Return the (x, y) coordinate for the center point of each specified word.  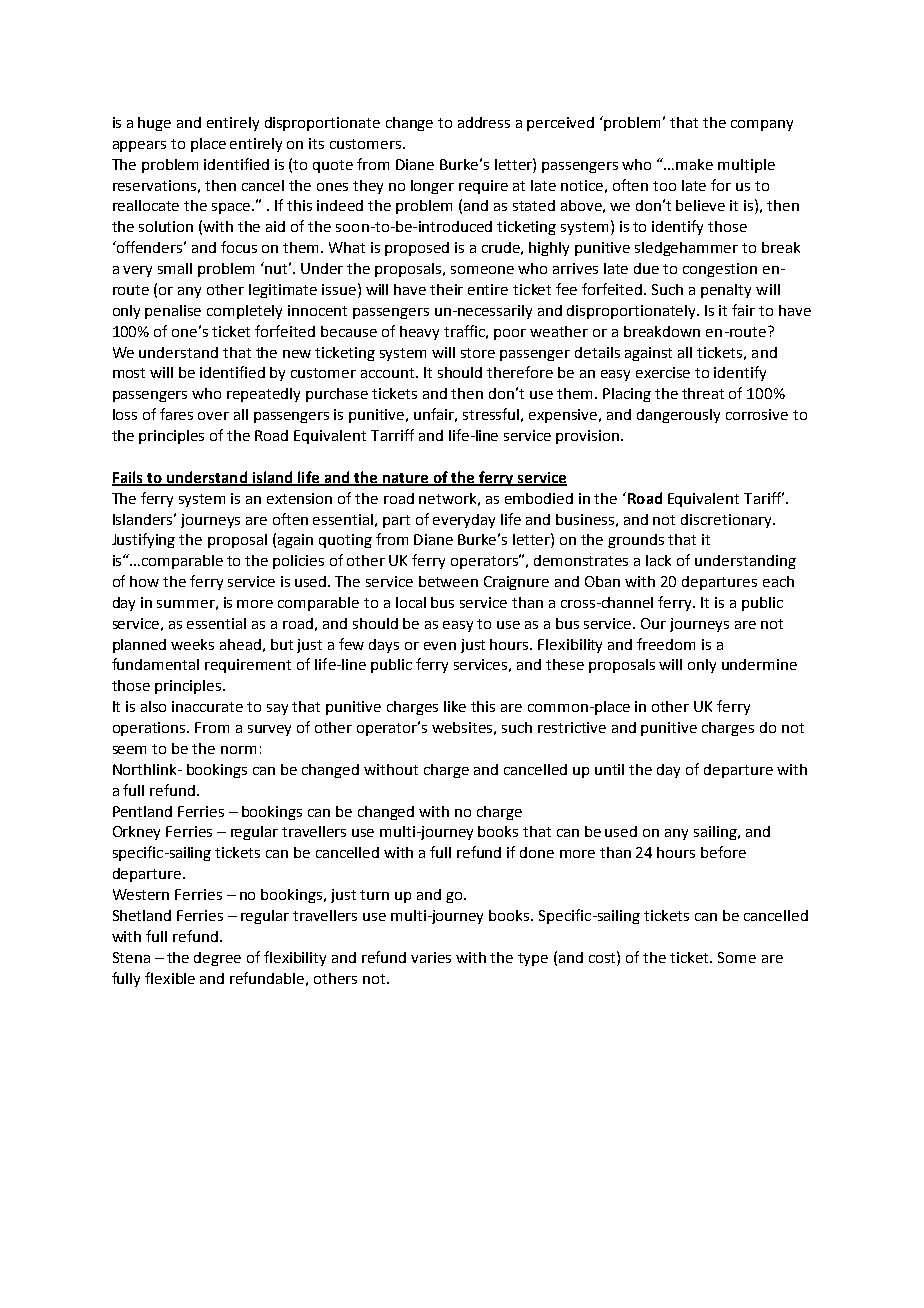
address (484, 122)
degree (217, 959)
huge (154, 124)
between (448, 581)
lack (658, 560)
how (144, 581)
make (694, 164)
